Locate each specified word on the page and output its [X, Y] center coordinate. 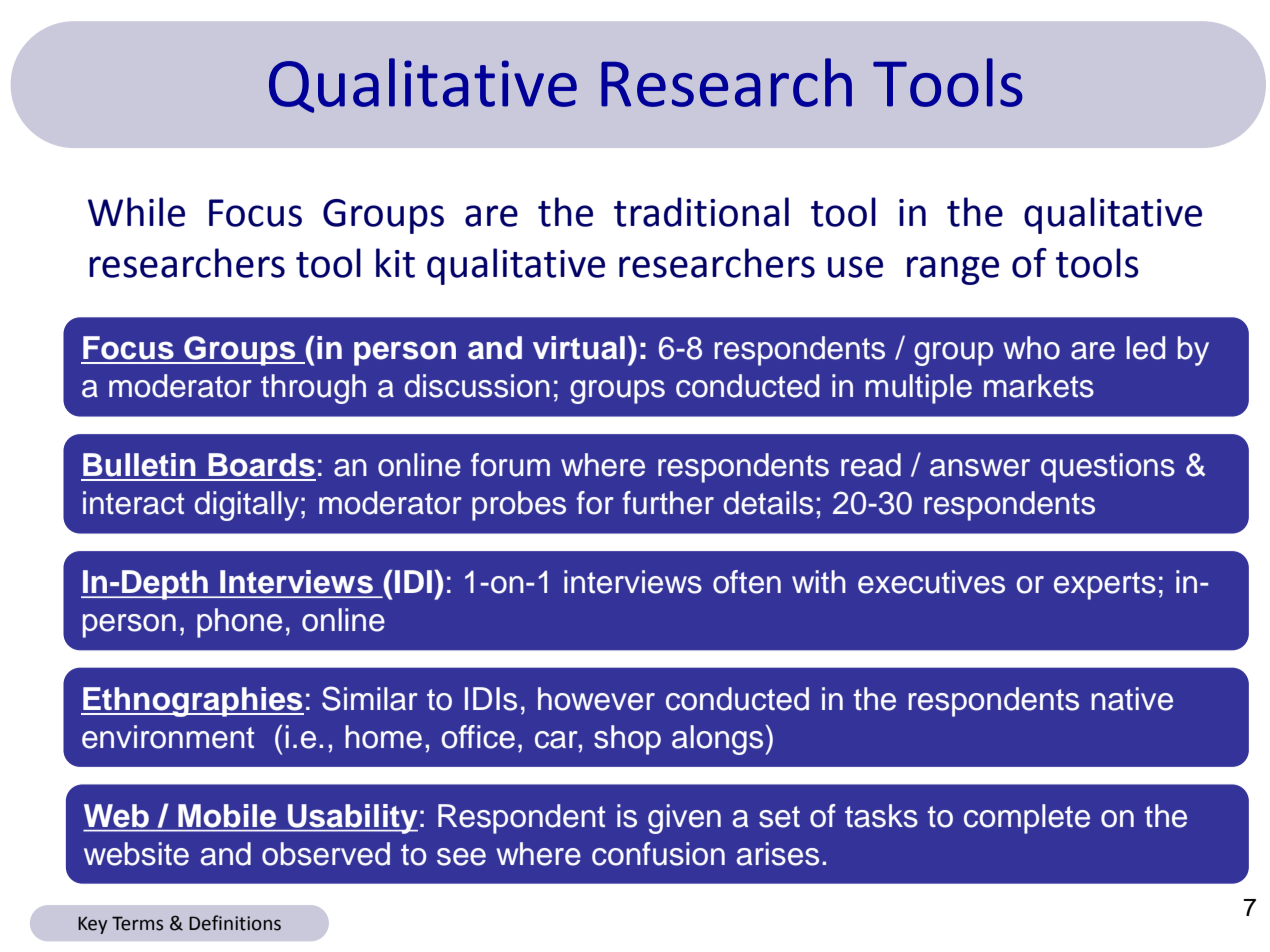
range [953, 270]
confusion [658, 854]
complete [1027, 819]
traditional [701, 212]
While [136, 212]
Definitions [235, 923]
